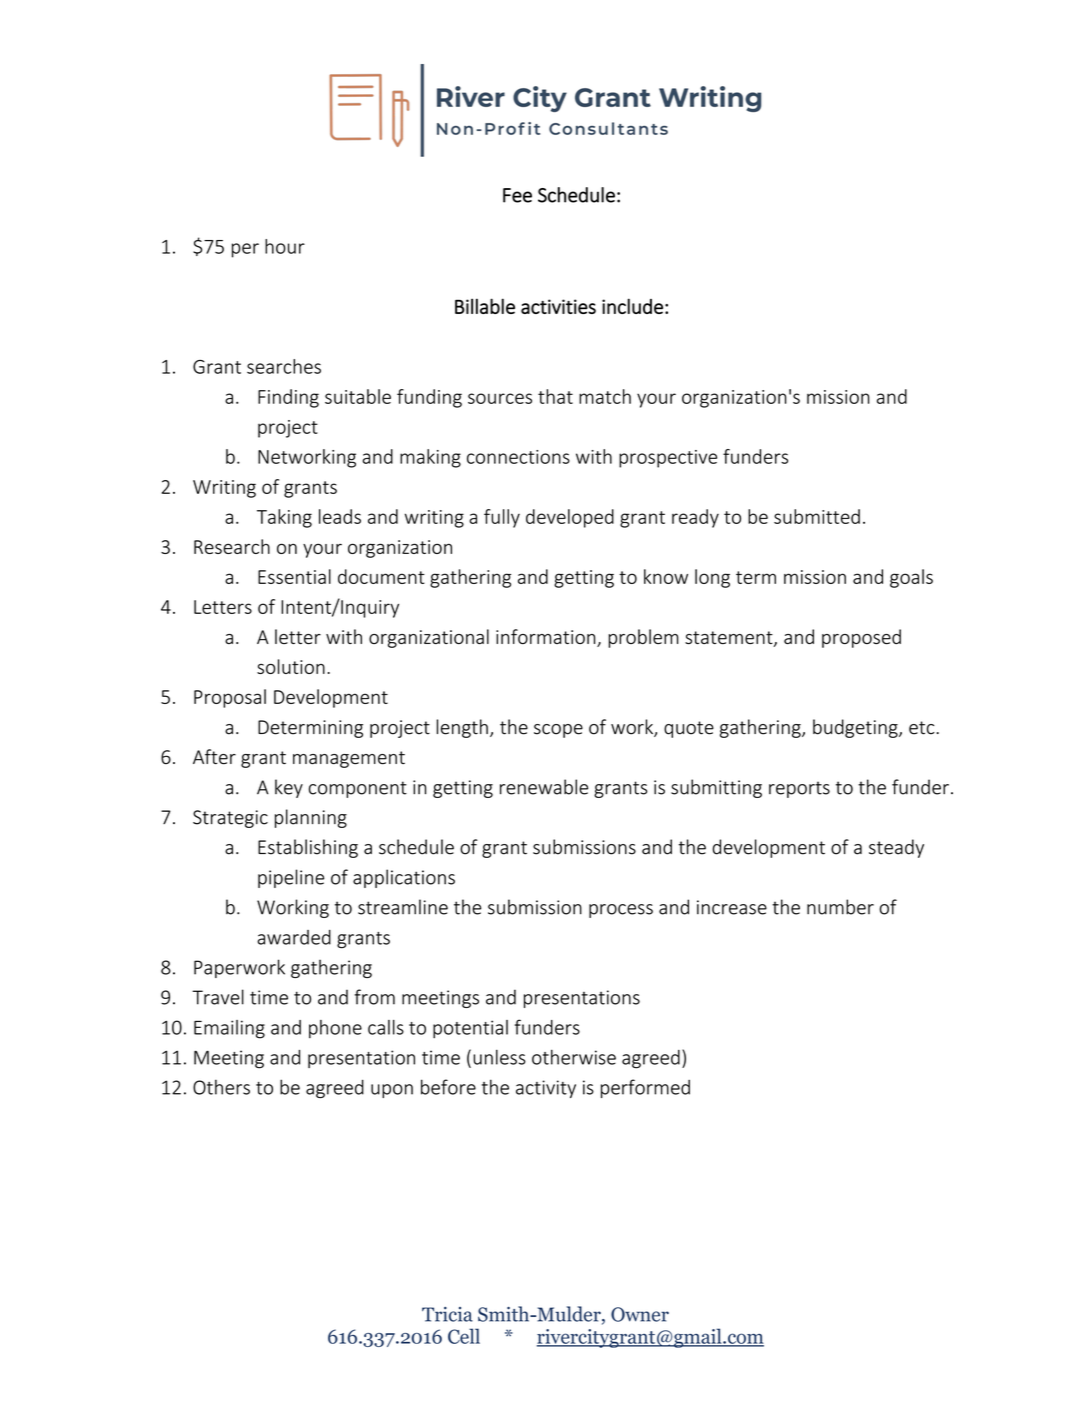 Image resolution: width=1091 pixels, height=1412 pixels. Describe the element at coordinates (640, 1314) in the document. I see `Owner` at that location.
